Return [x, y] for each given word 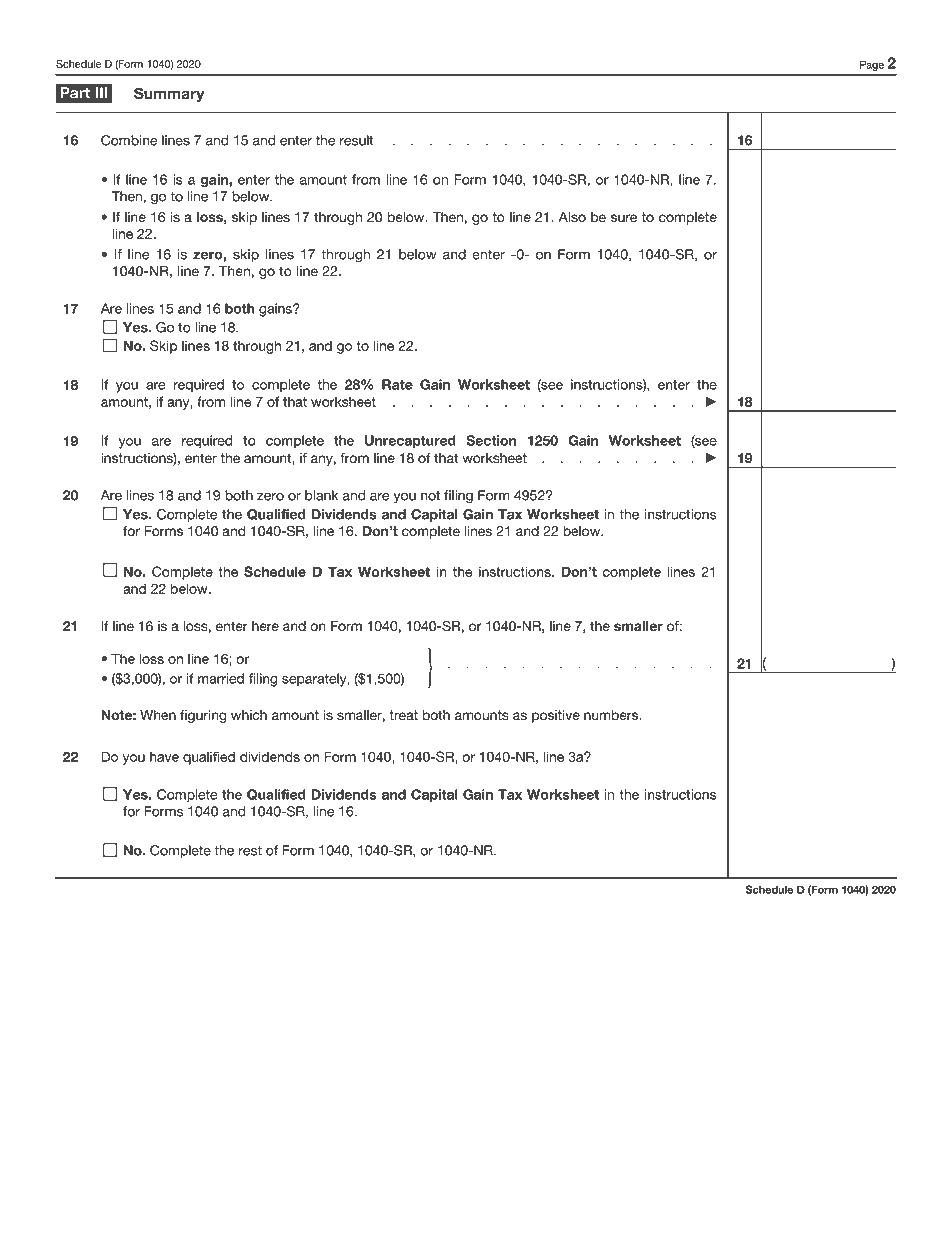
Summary [169, 94]
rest [250, 851]
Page [872, 65]
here [265, 626]
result [357, 140]
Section [491, 440]
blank [321, 495]
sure [624, 218]
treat [403, 715]
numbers [612, 715]
